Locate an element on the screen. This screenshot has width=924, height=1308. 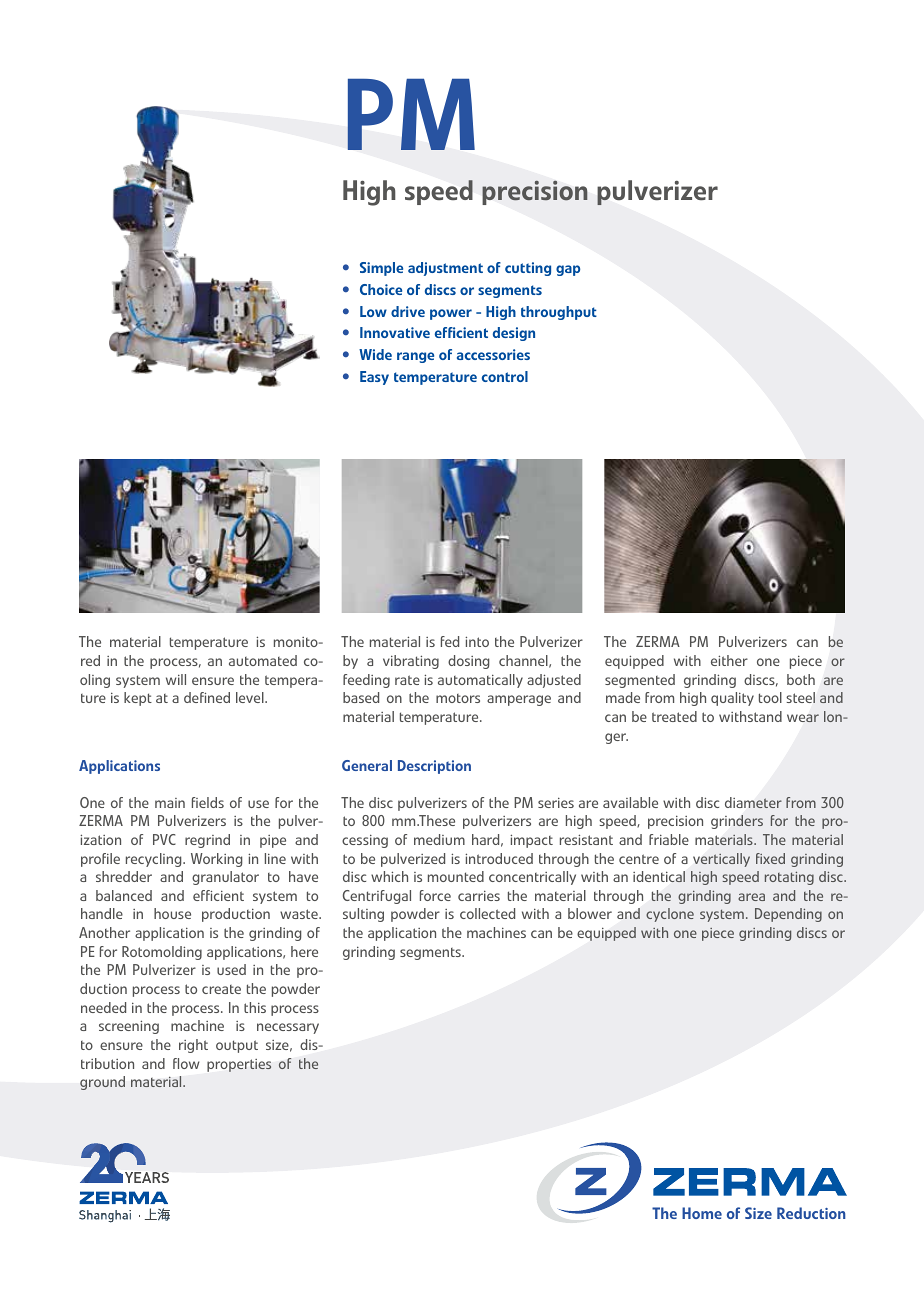
fed is located at coordinates (450, 641).
